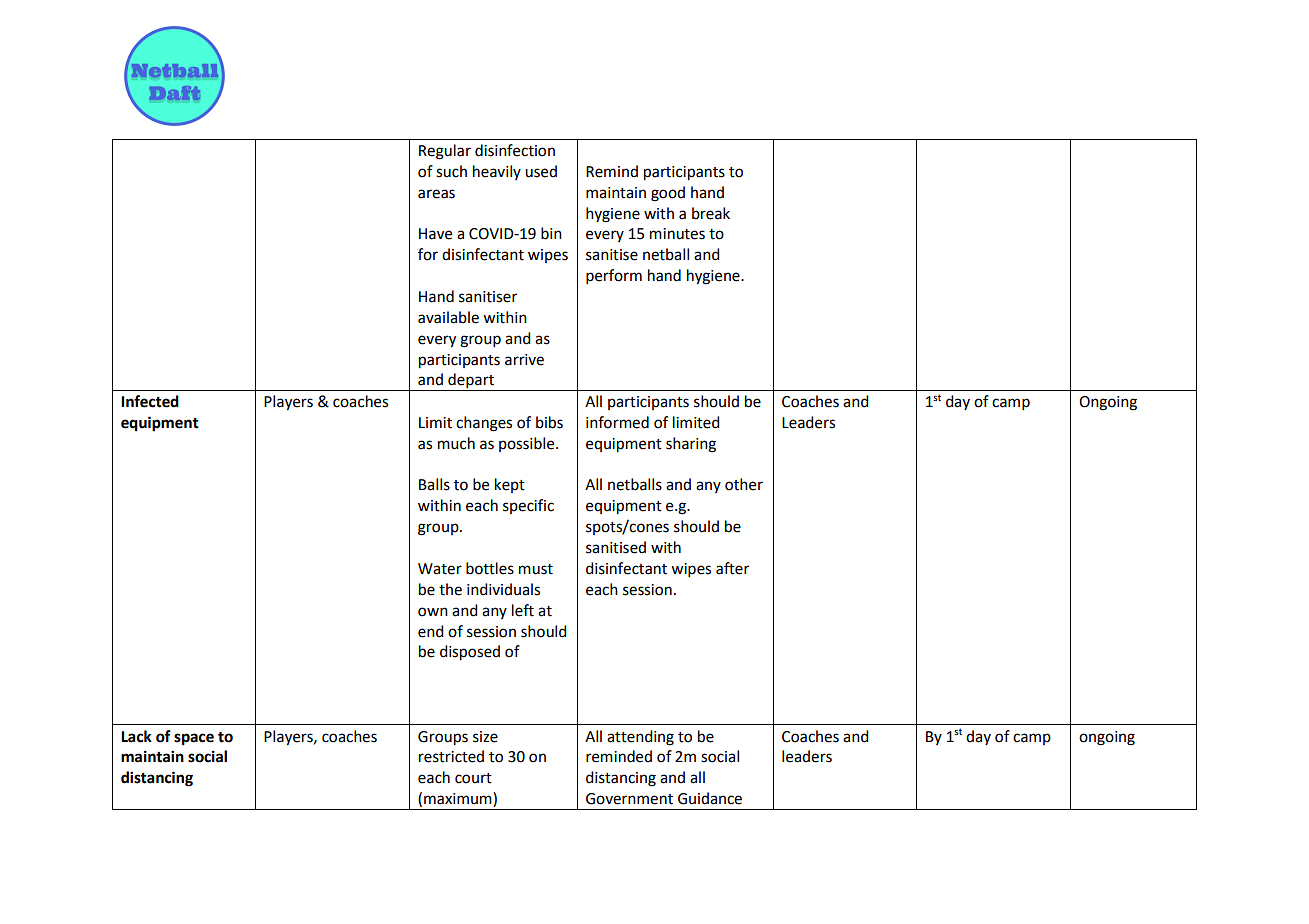  Describe the element at coordinates (451, 171) in the document. I see `such` at that location.
